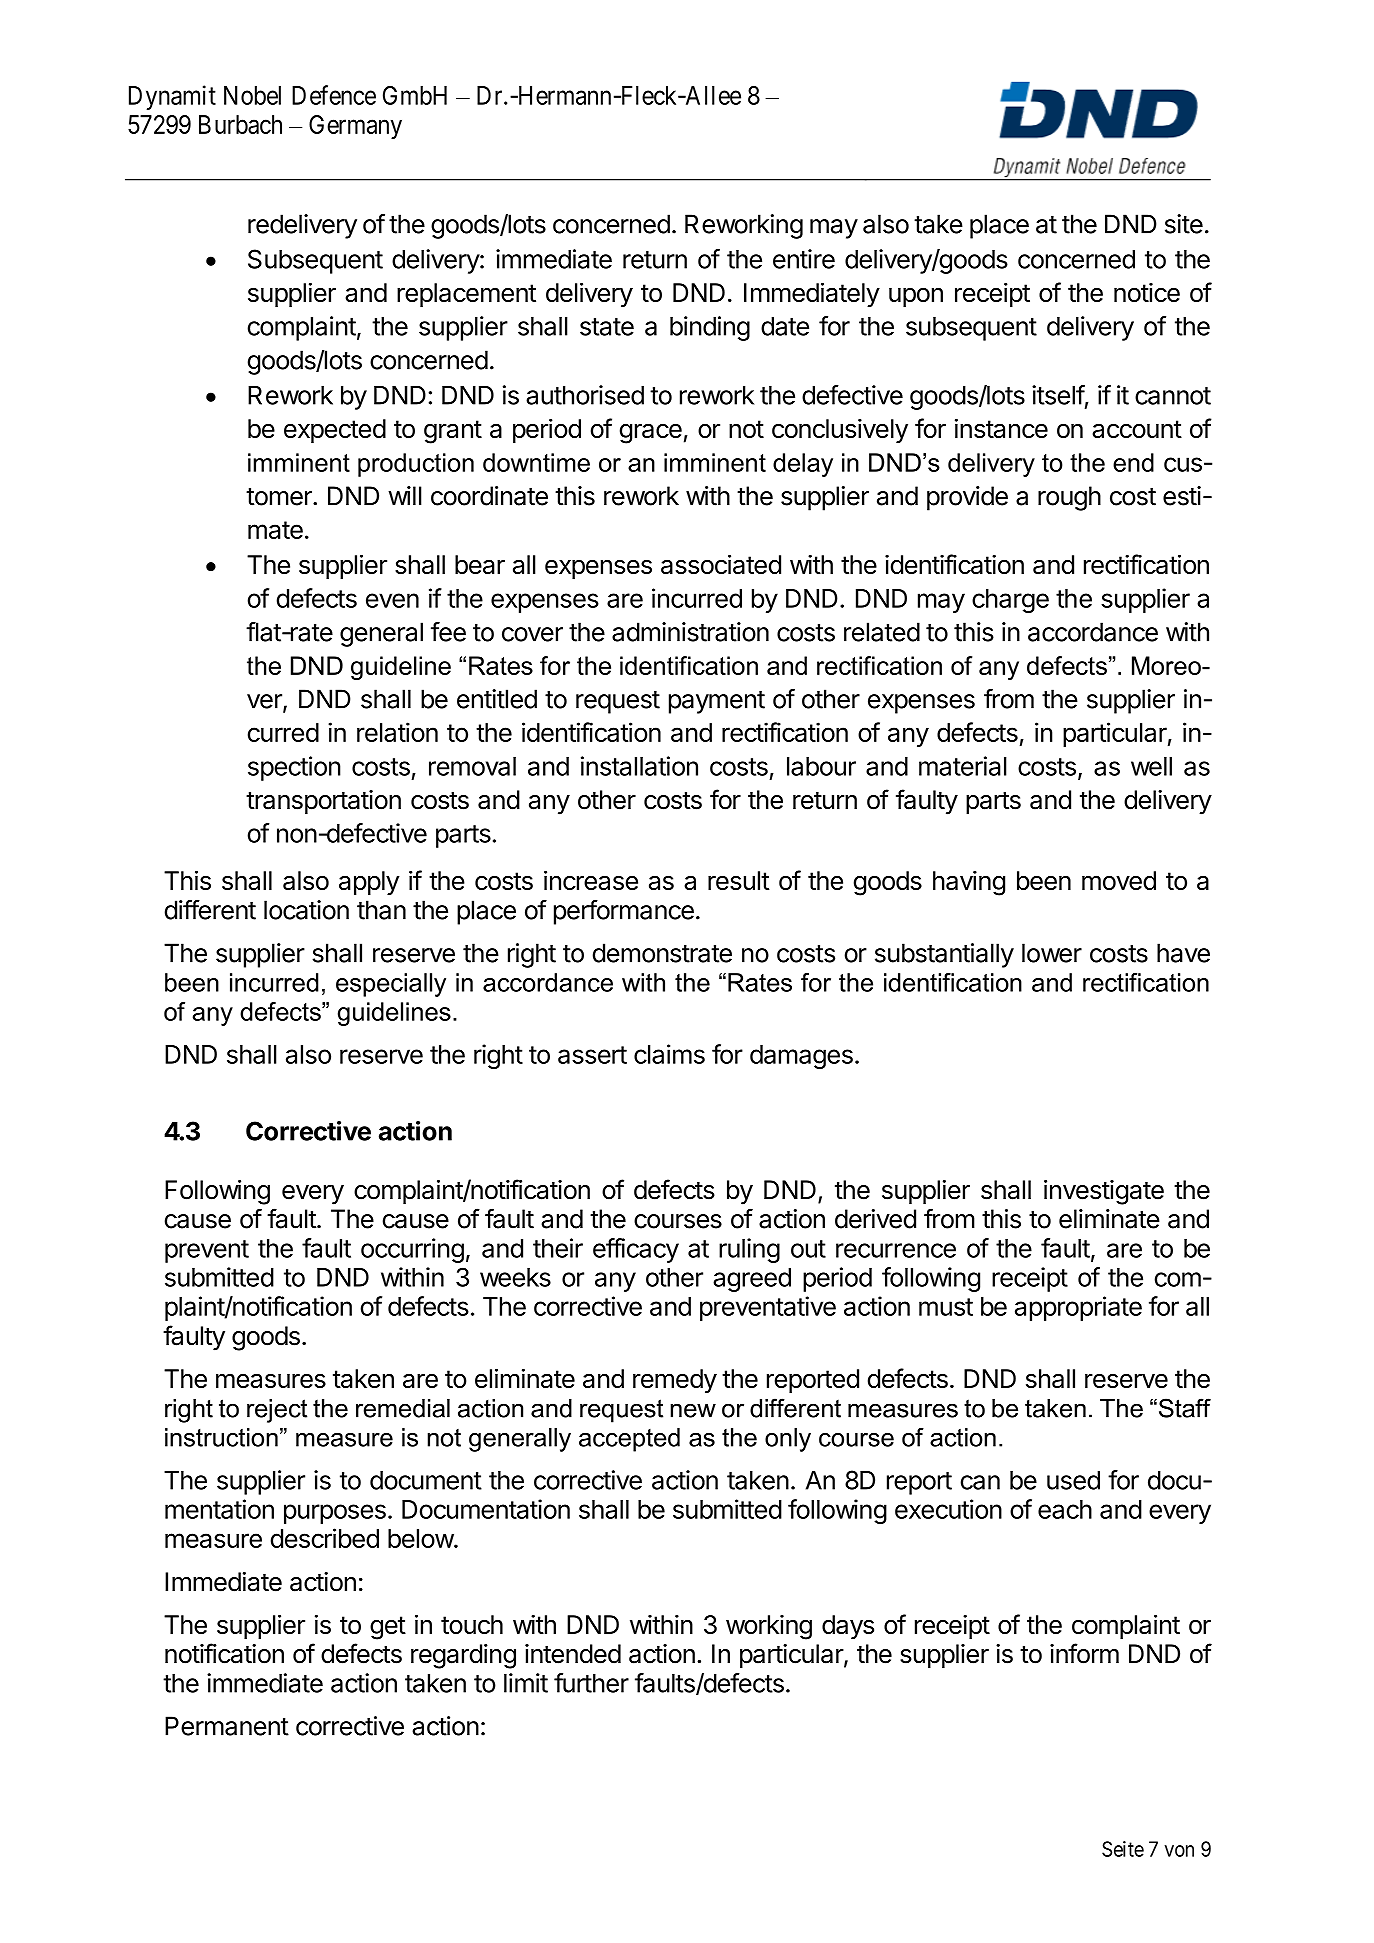  What do you see at coordinates (639, 766) in the page?
I see `installation` at bounding box center [639, 766].
